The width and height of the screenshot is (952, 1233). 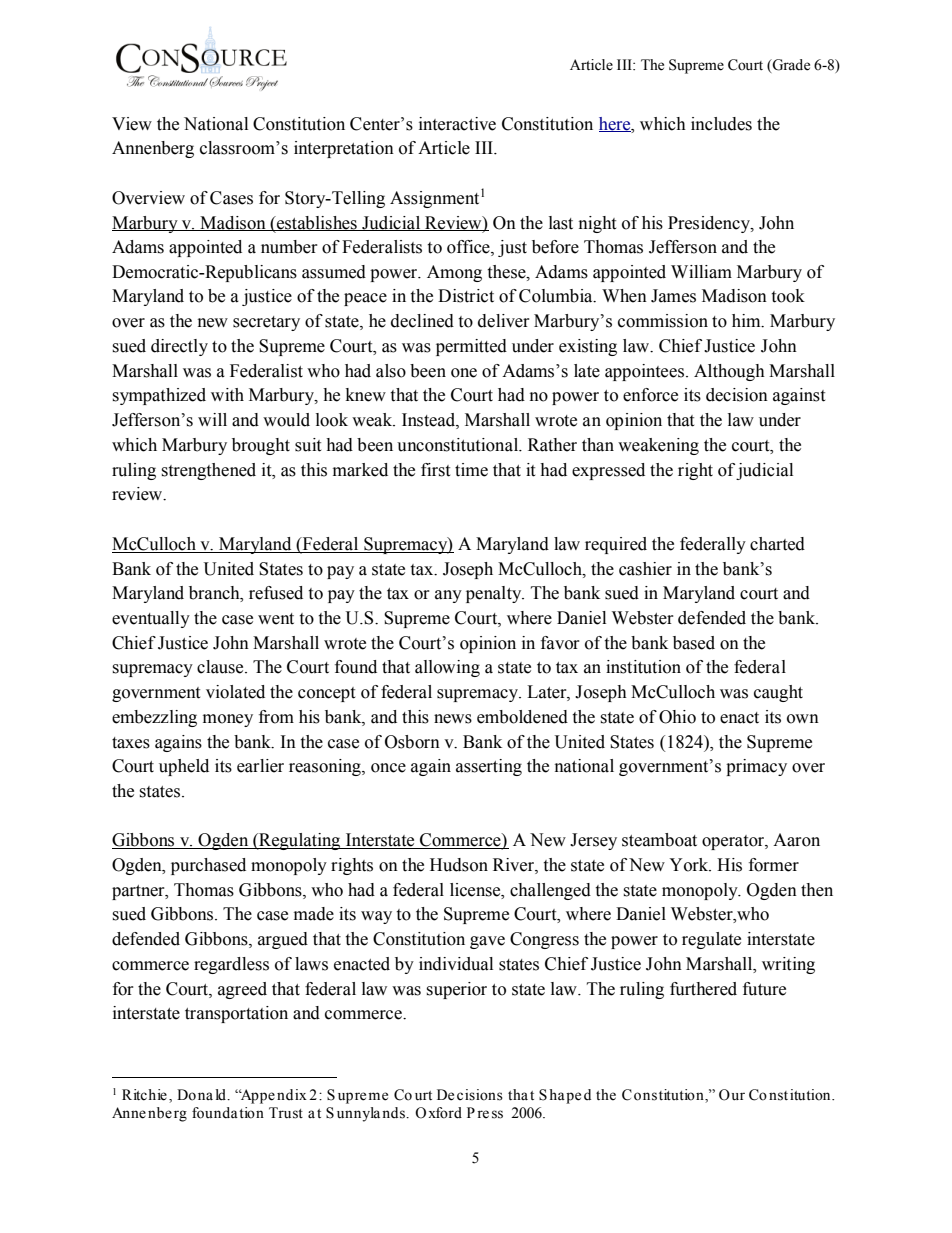 I want to click on based, so click(x=694, y=643).
